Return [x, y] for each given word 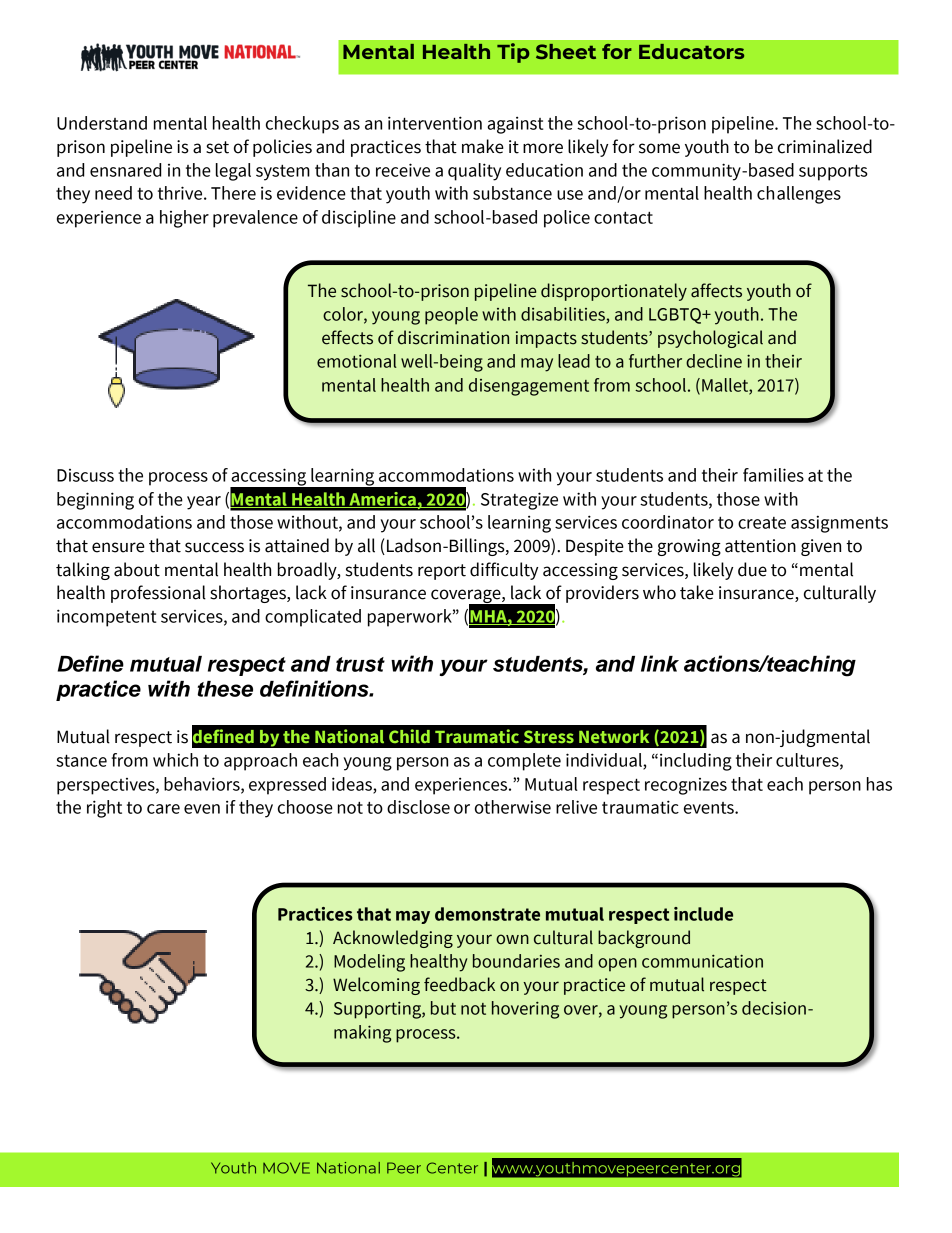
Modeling [369, 963]
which [175, 760]
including [696, 762]
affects [716, 290]
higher [184, 219]
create [762, 523]
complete [524, 762]
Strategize [519, 501]
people [451, 316]
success [214, 547]
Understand [102, 123]
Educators [691, 51]
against [515, 125]
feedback [459, 984]
